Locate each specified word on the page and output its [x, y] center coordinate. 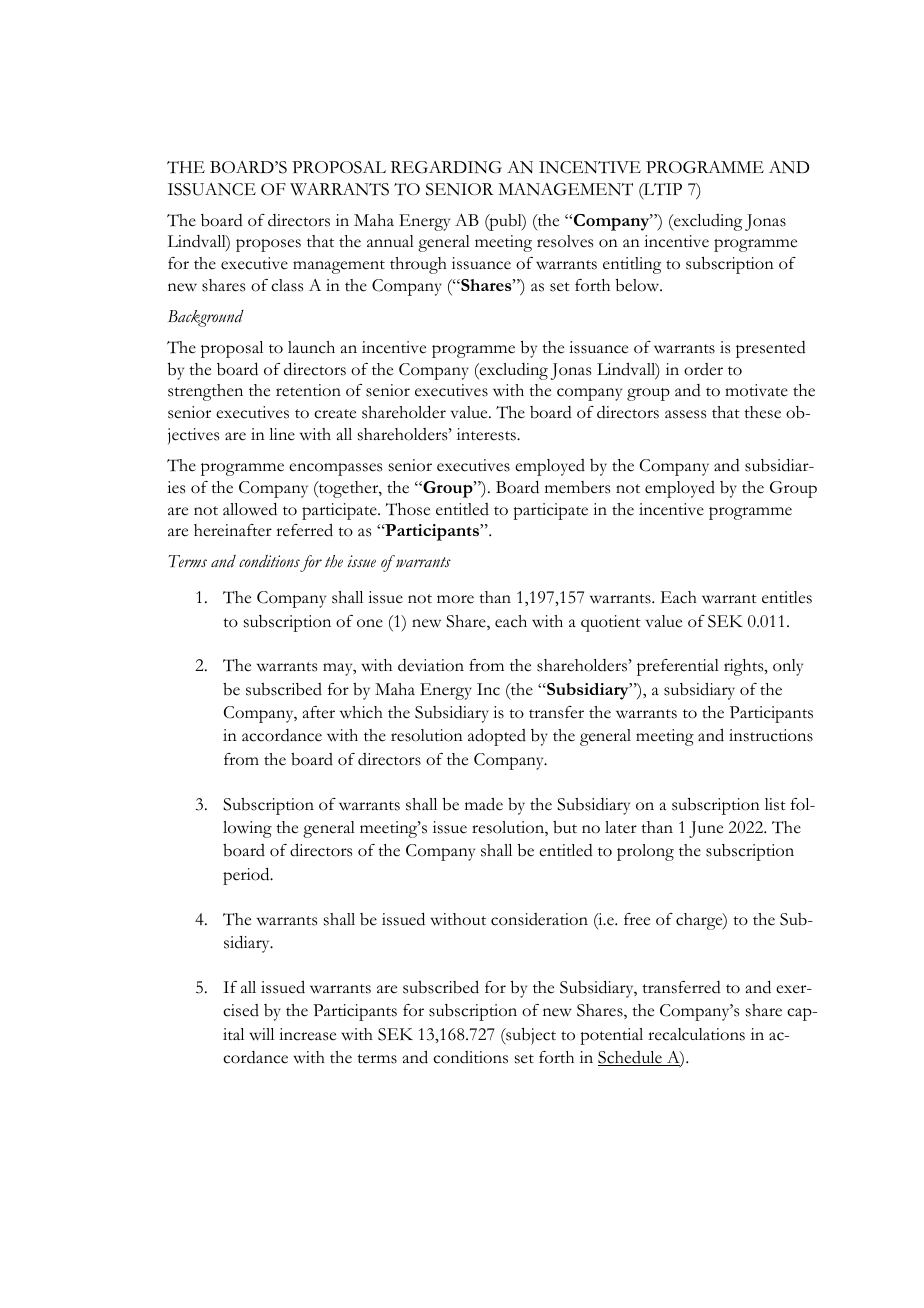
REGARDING [446, 167]
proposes [268, 245]
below [639, 285]
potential [611, 1036]
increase [307, 1034]
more [455, 599]
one [370, 623]
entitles [787, 597]
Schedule [631, 1058]
